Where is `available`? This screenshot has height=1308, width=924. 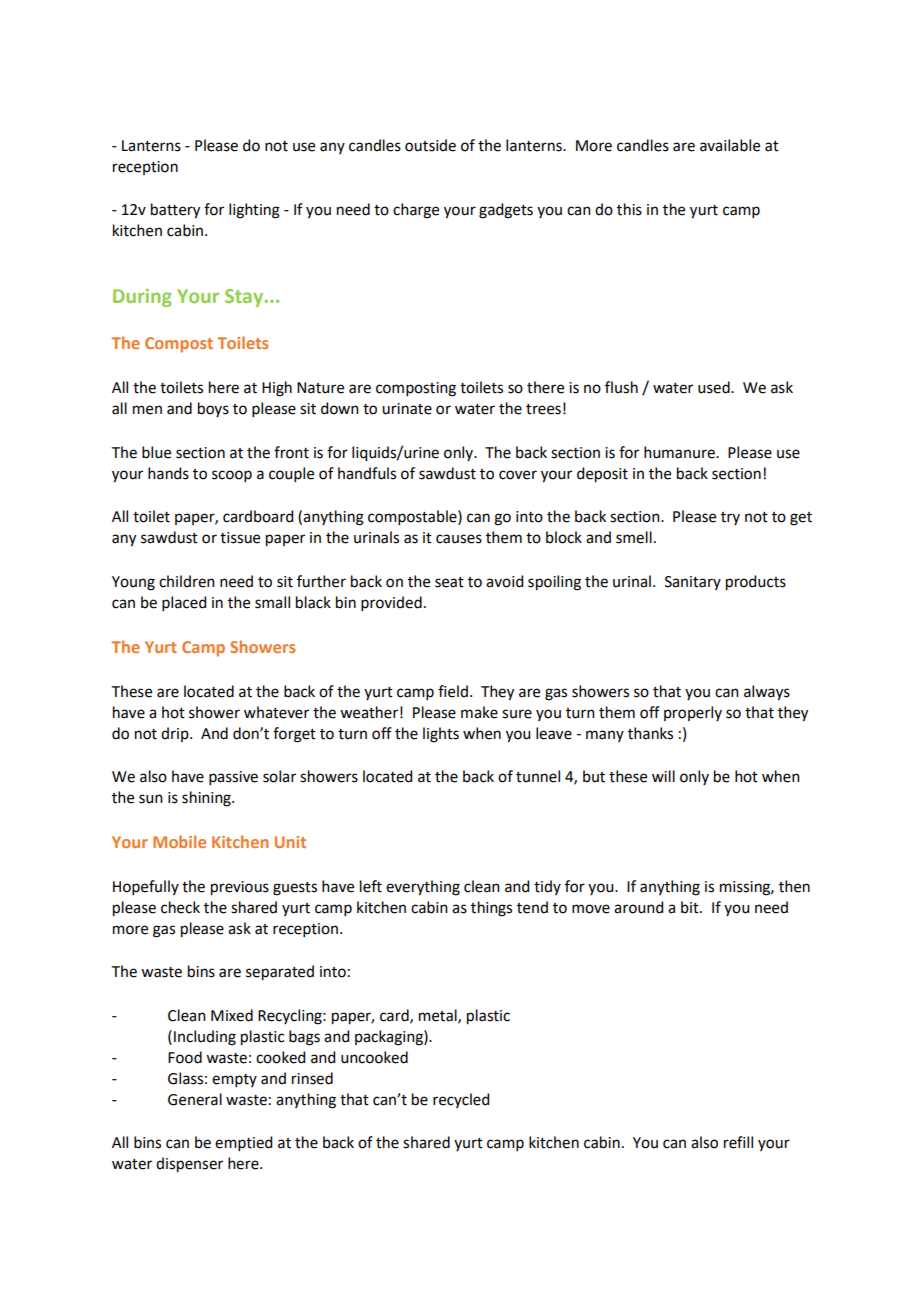
available is located at coordinates (730, 145).
